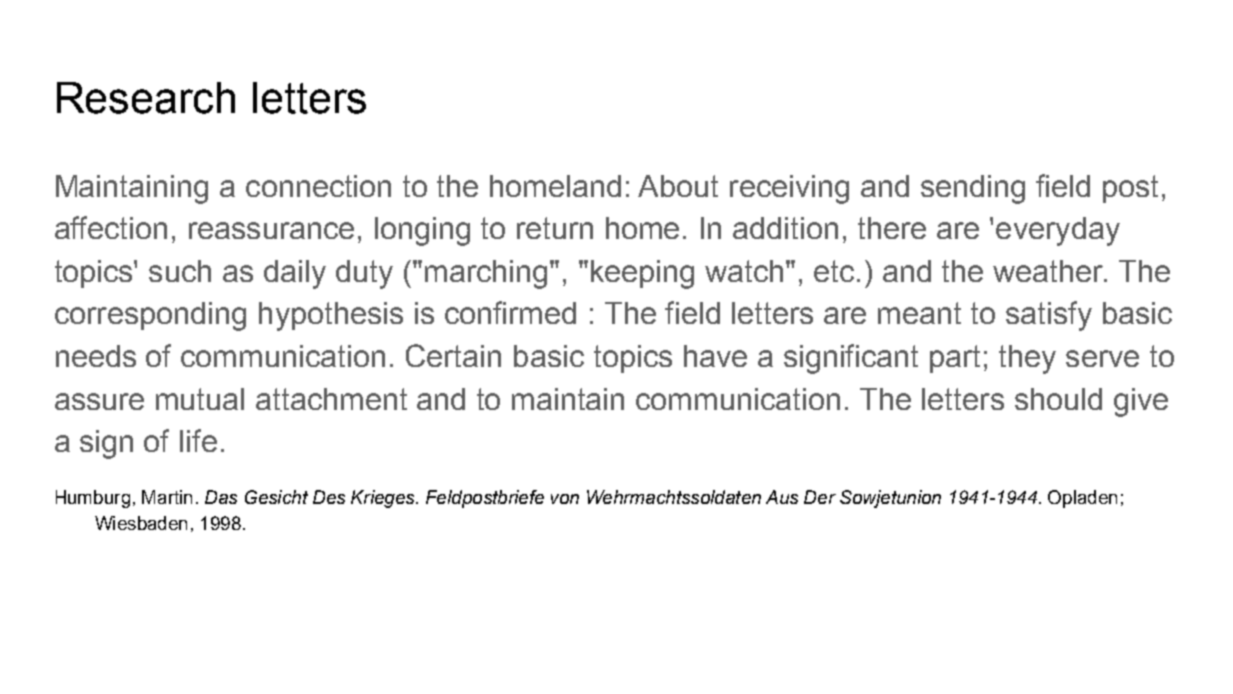 This screenshot has height=694, width=1233. Describe the element at coordinates (146, 98) in the screenshot. I see `Research` at that location.
